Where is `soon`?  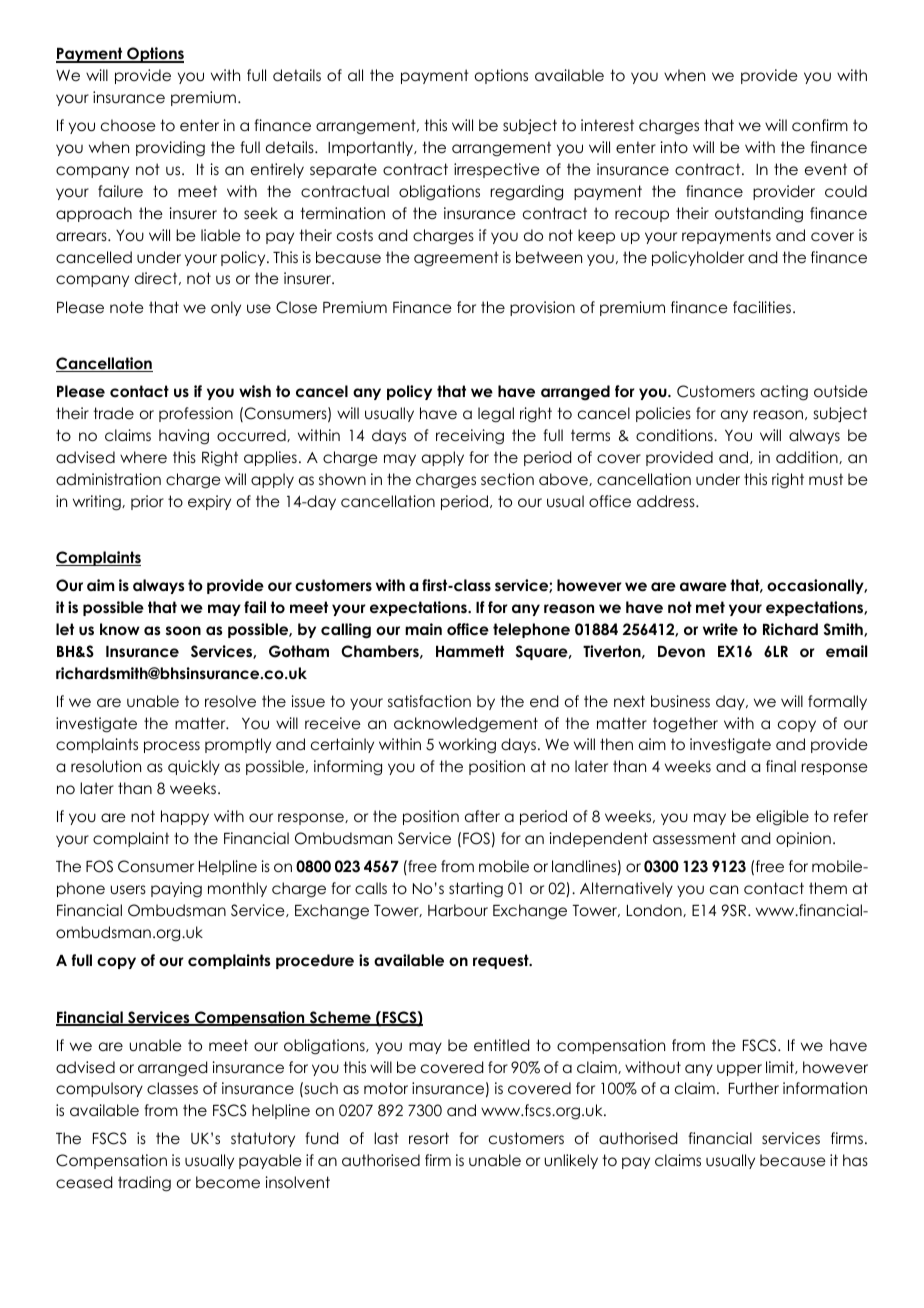
soon is located at coordinates (183, 630).
